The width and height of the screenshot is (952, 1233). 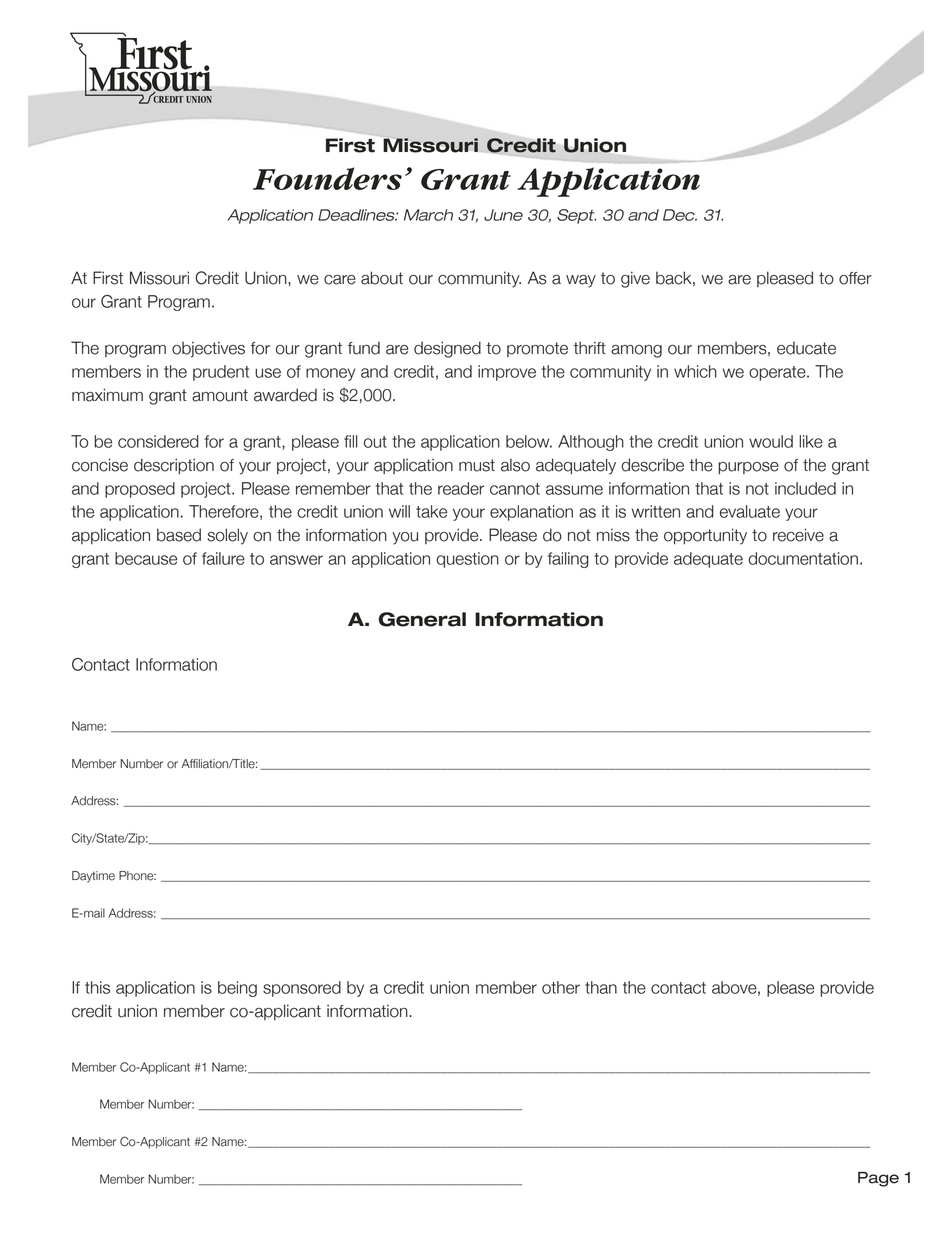 What do you see at coordinates (503, 215) in the screenshot?
I see `June` at bounding box center [503, 215].
